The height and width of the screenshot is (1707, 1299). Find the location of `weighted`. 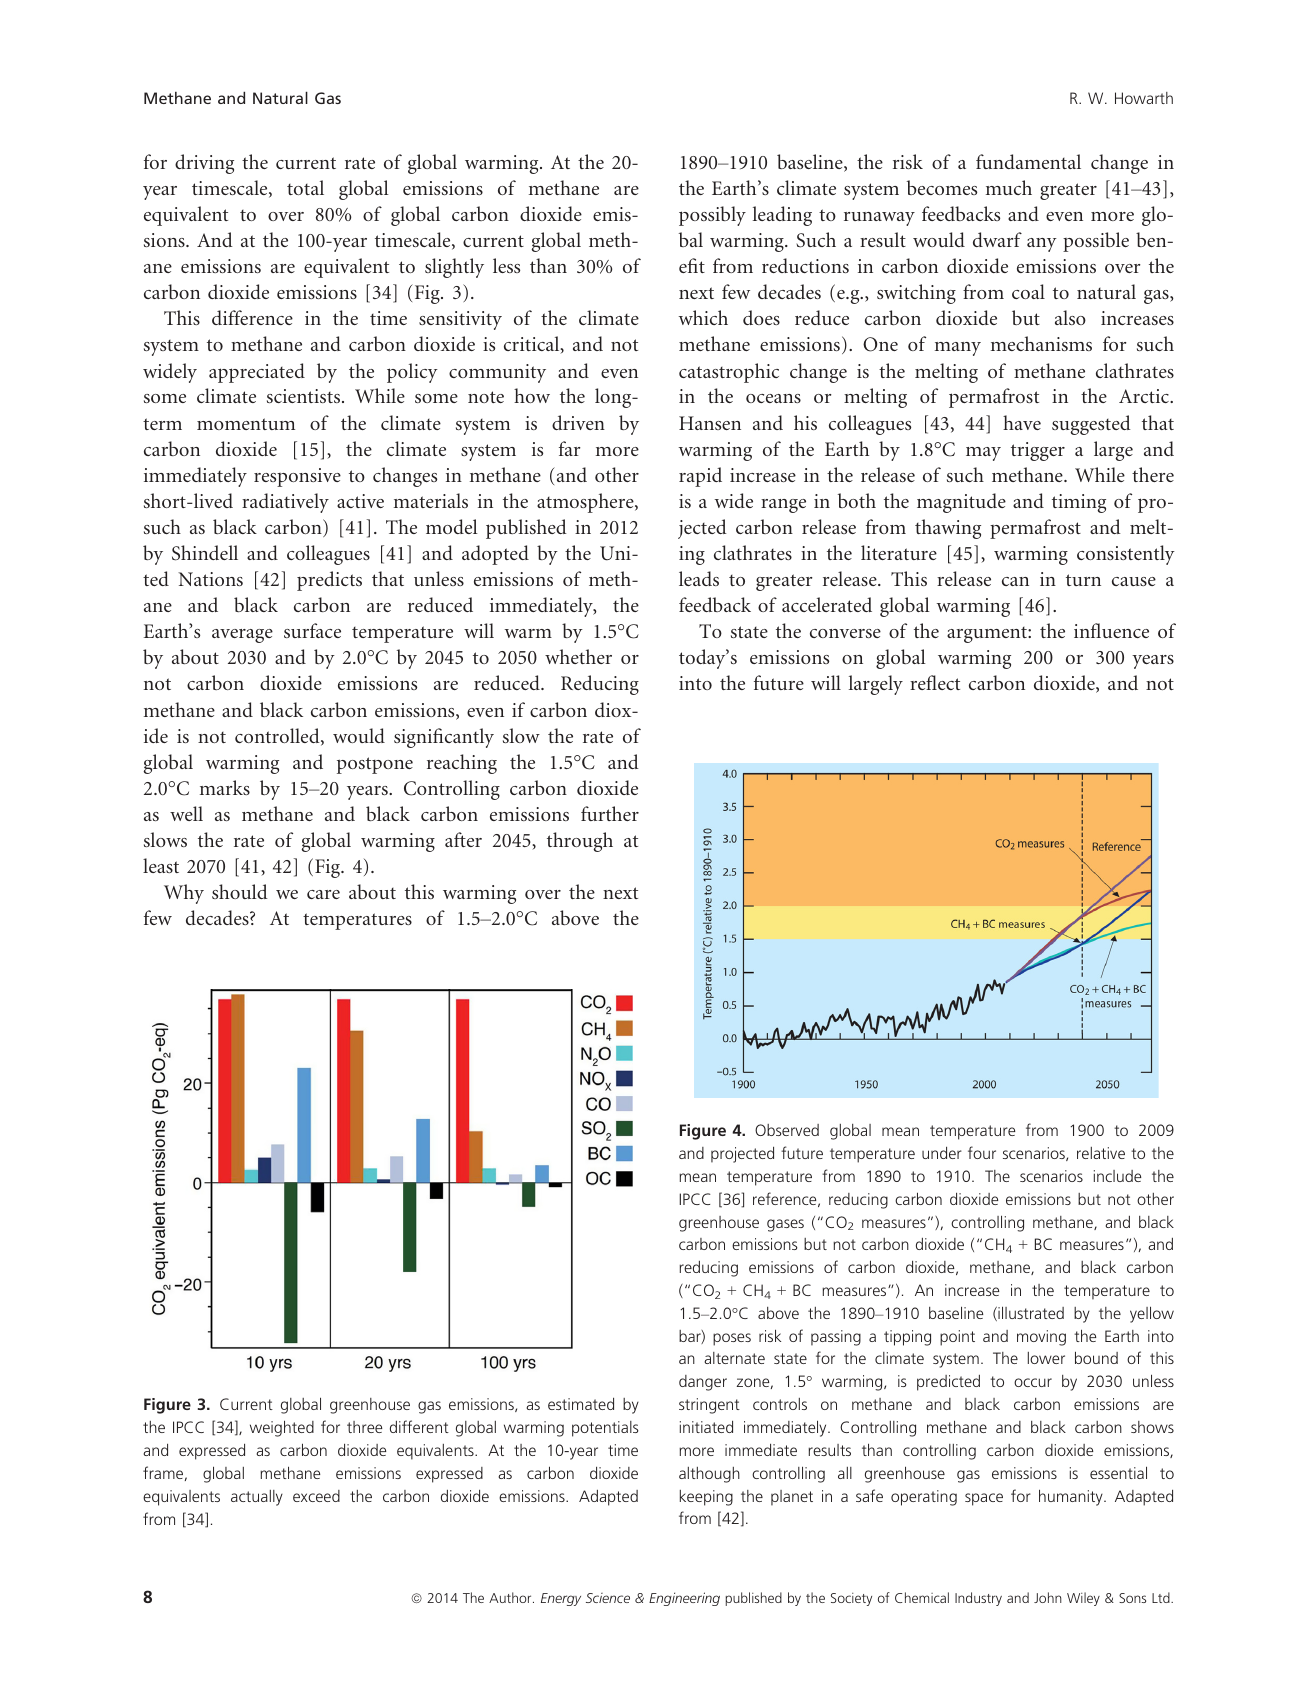

weighted is located at coordinates (282, 1428).
